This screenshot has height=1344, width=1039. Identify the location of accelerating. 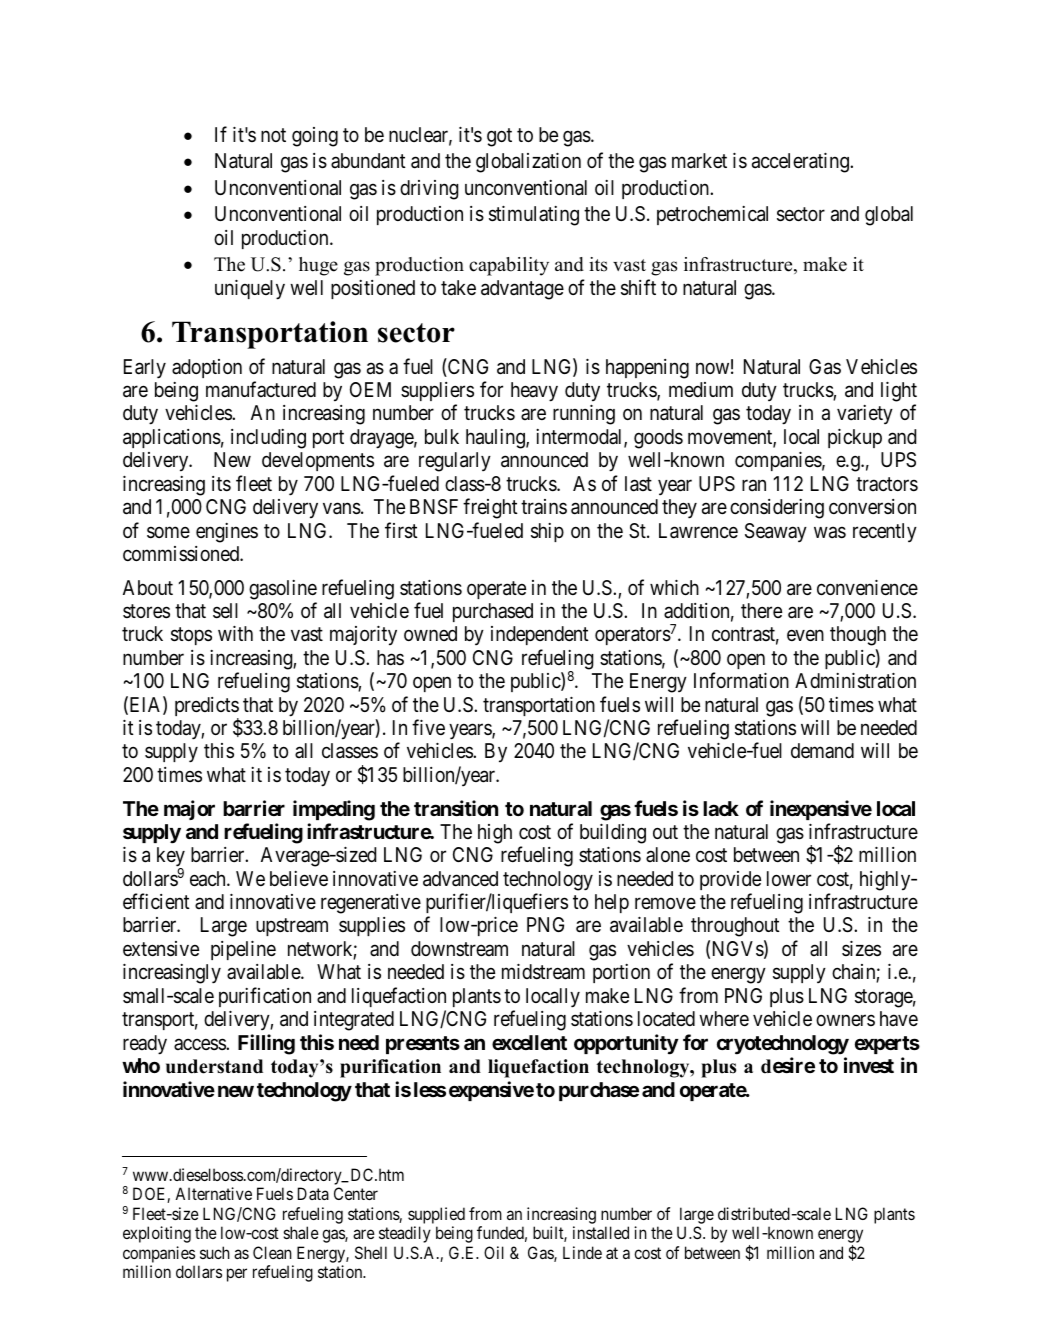
(801, 163).
